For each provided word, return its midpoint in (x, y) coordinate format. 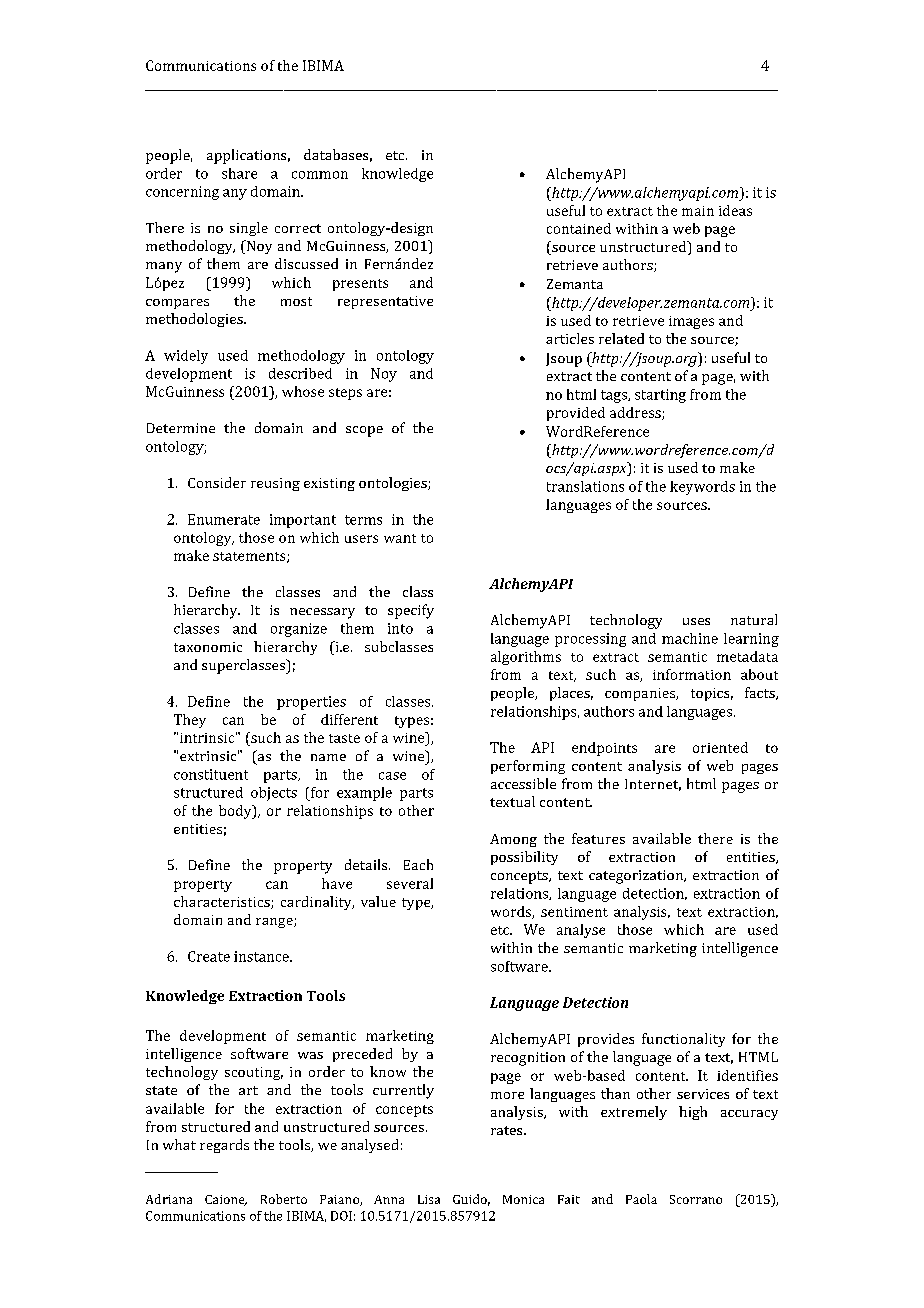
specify (411, 611)
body (236, 812)
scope (364, 431)
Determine (181, 428)
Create (209, 956)
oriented (720, 747)
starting (660, 396)
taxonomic (208, 647)
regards (224, 1146)
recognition (528, 1059)
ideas (735, 210)
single (249, 229)
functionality (683, 1040)
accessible (523, 783)
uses (696, 621)
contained (579, 228)
